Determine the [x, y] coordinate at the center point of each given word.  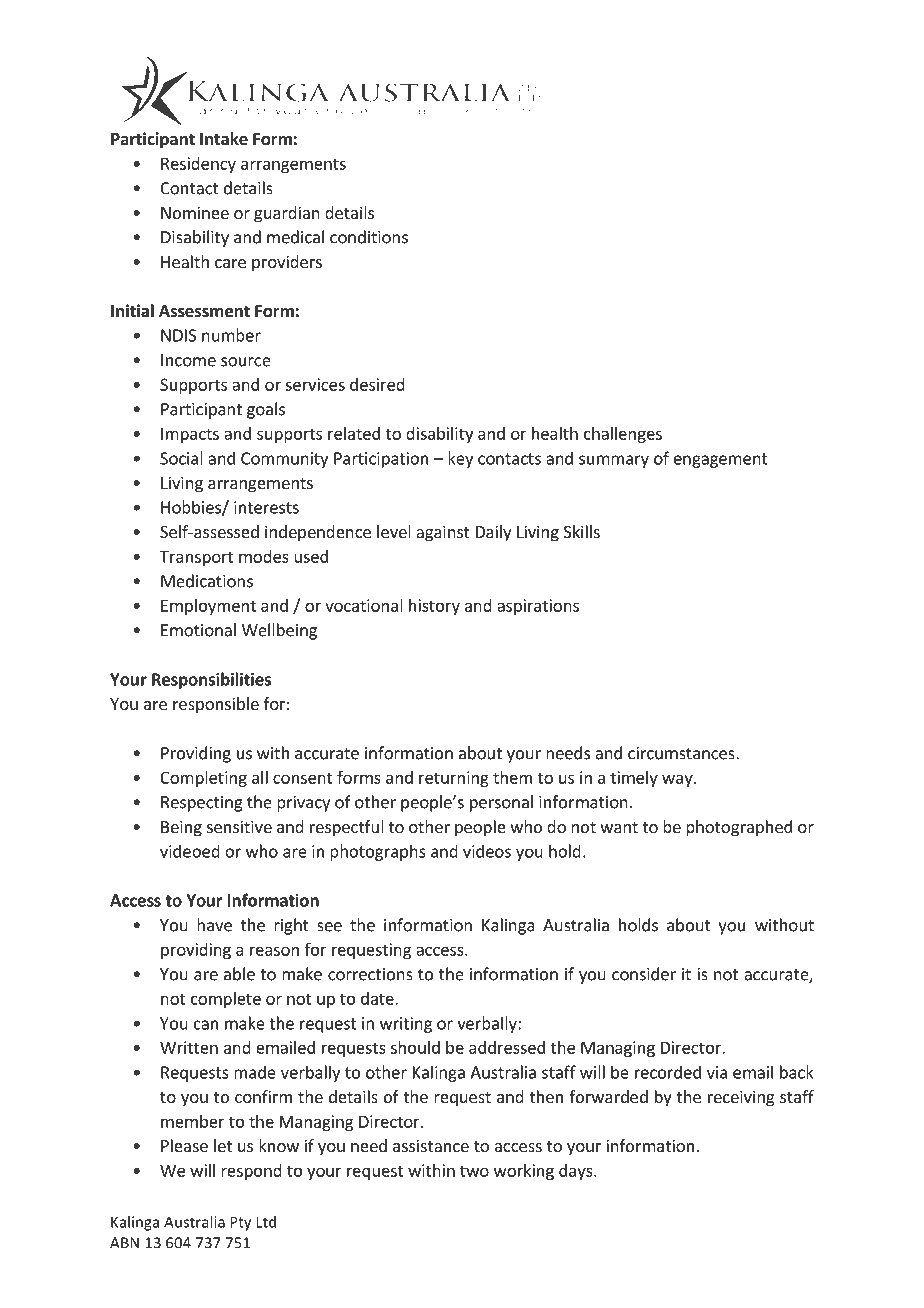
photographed [739, 828]
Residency [198, 165]
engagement [721, 460]
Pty [240, 1223]
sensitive [239, 826]
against [442, 533]
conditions [369, 237]
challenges [623, 435]
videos [487, 851]
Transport [197, 558]
